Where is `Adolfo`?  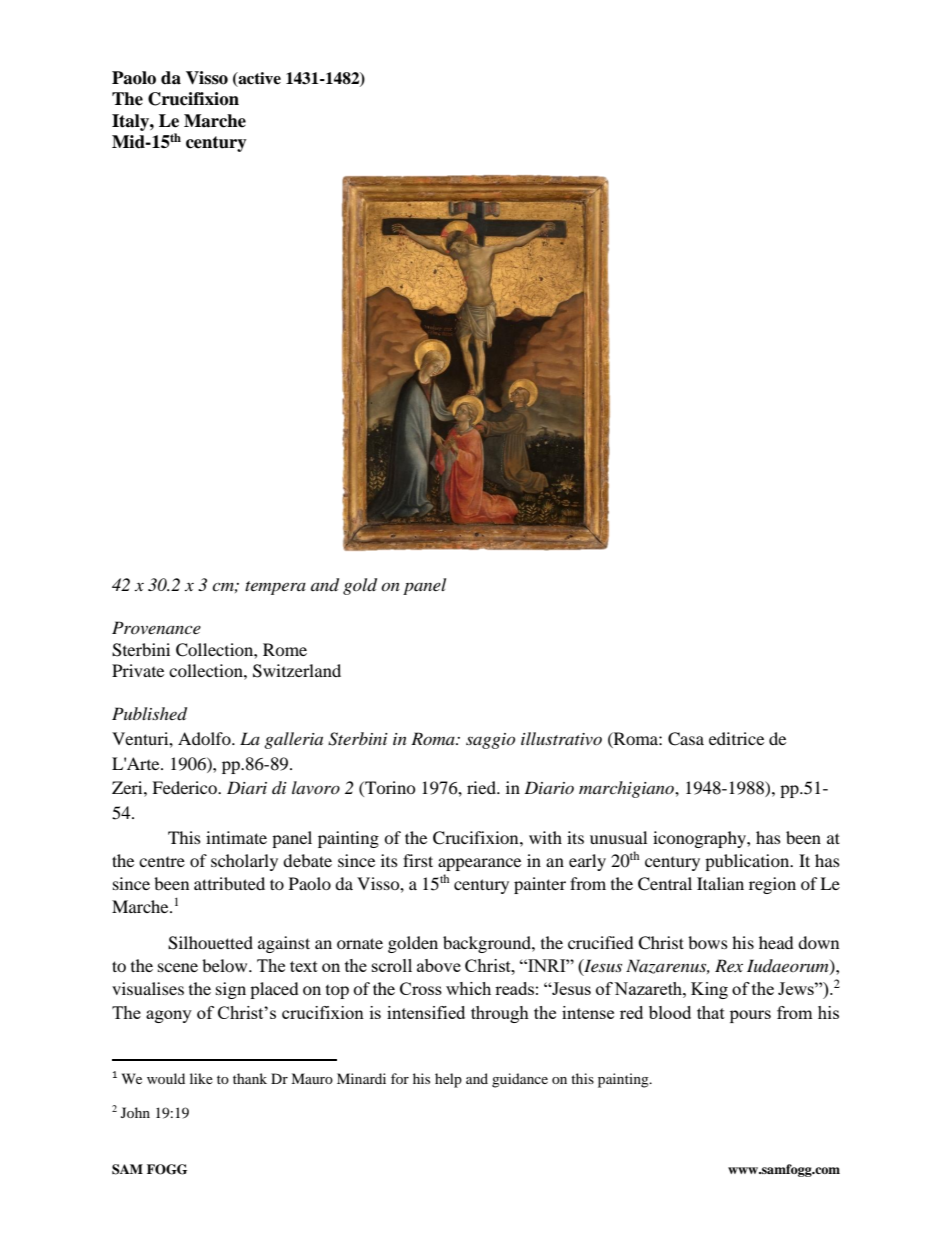
Adolfo is located at coordinates (205, 738).
